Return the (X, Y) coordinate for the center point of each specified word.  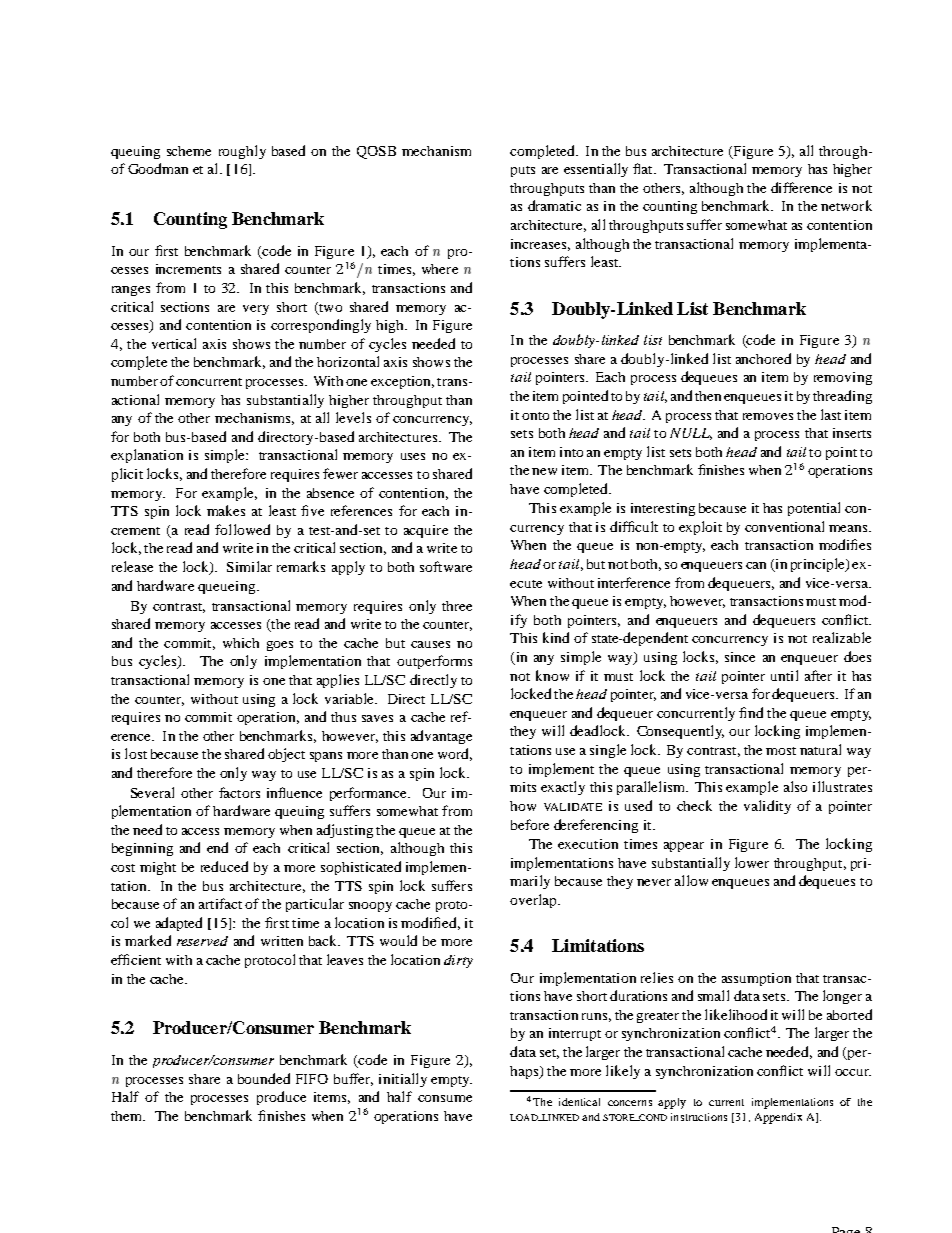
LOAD (525, 1117)
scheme (189, 151)
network (846, 205)
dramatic (554, 205)
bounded (264, 1078)
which (241, 643)
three (457, 606)
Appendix (778, 1118)
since (740, 657)
